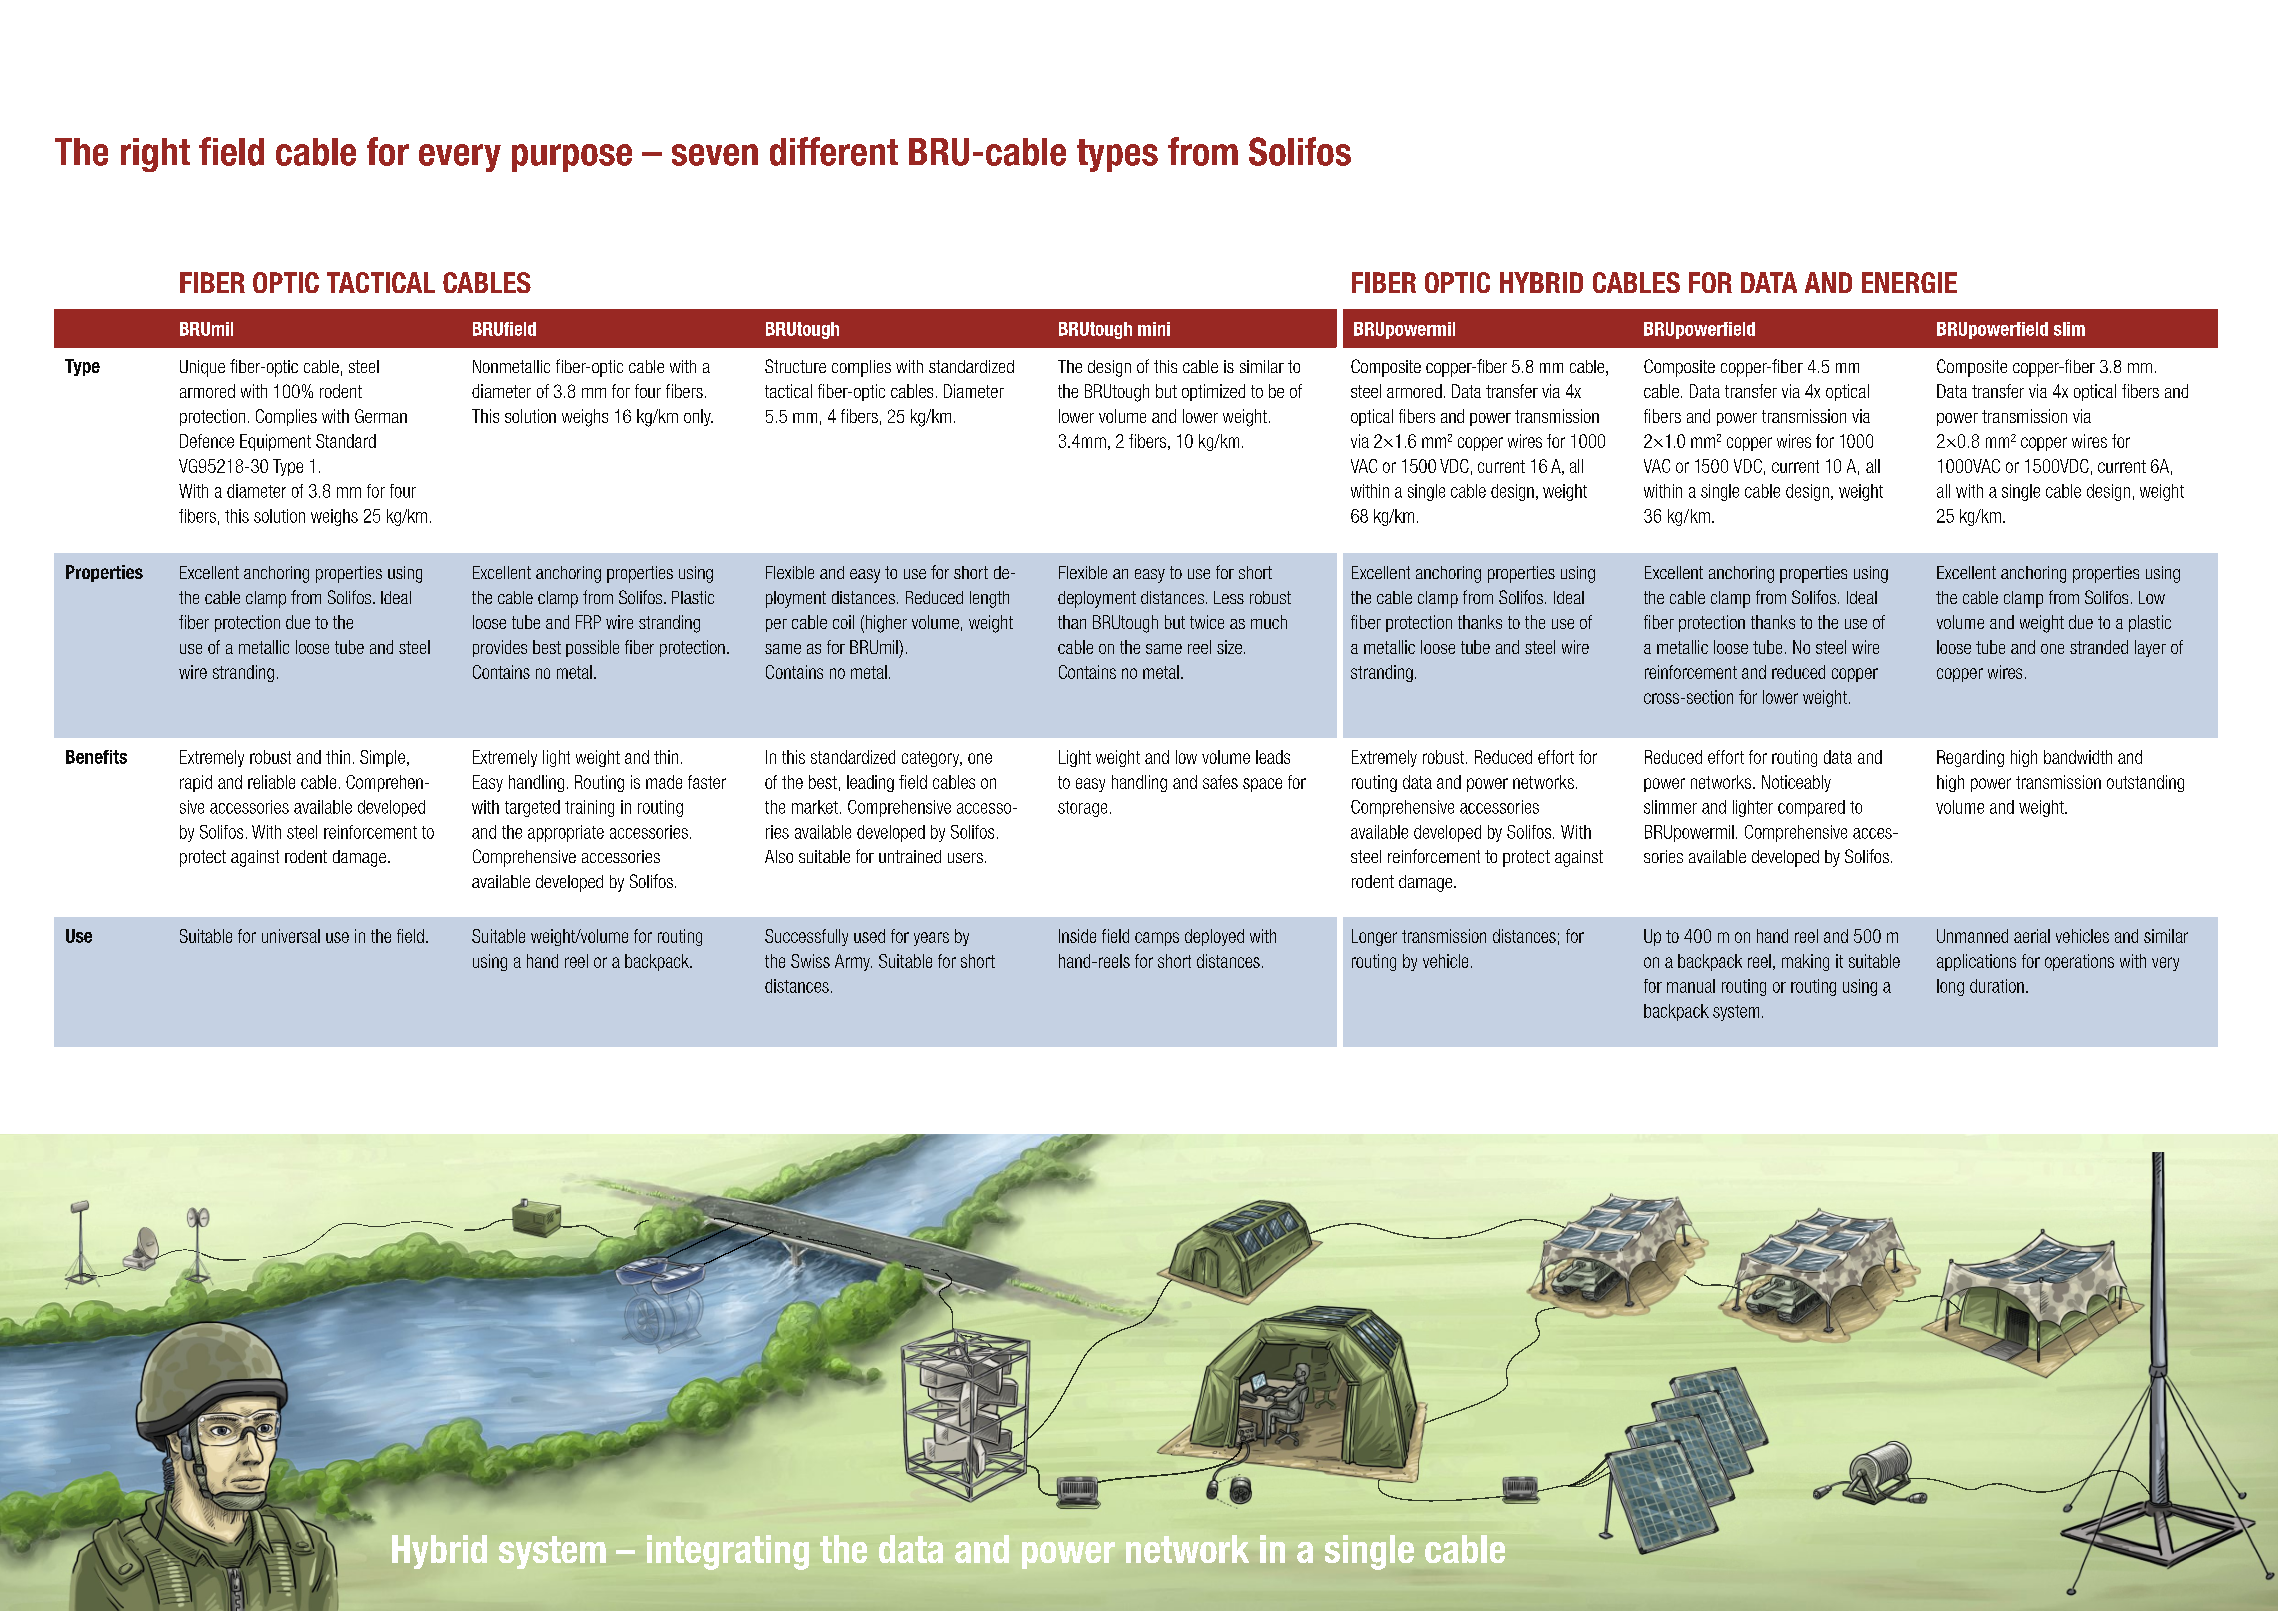  What do you see at coordinates (1082, 809) in the screenshot?
I see `storage` at bounding box center [1082, 809].
